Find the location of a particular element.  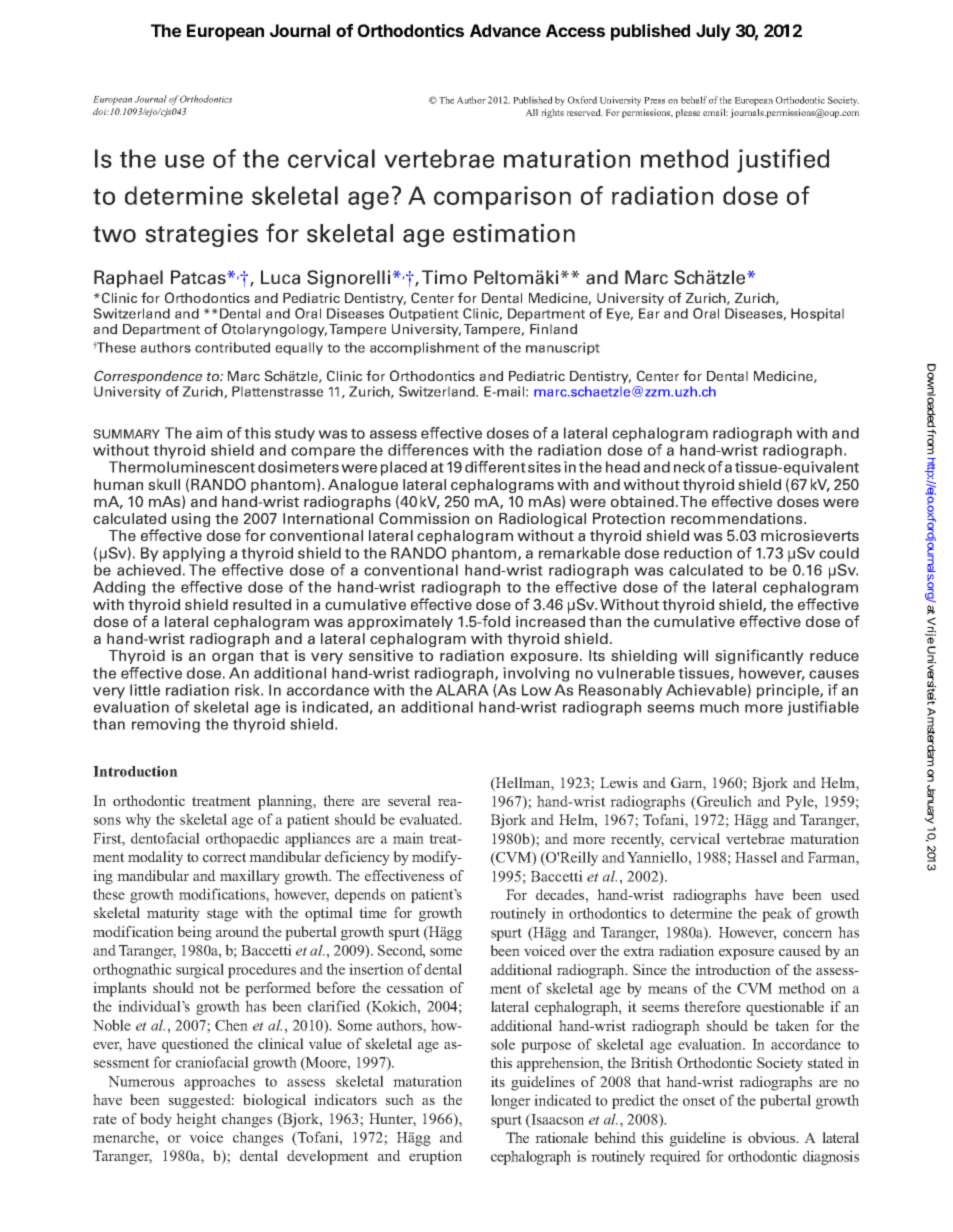

July is located at coordinates (713, 32).
